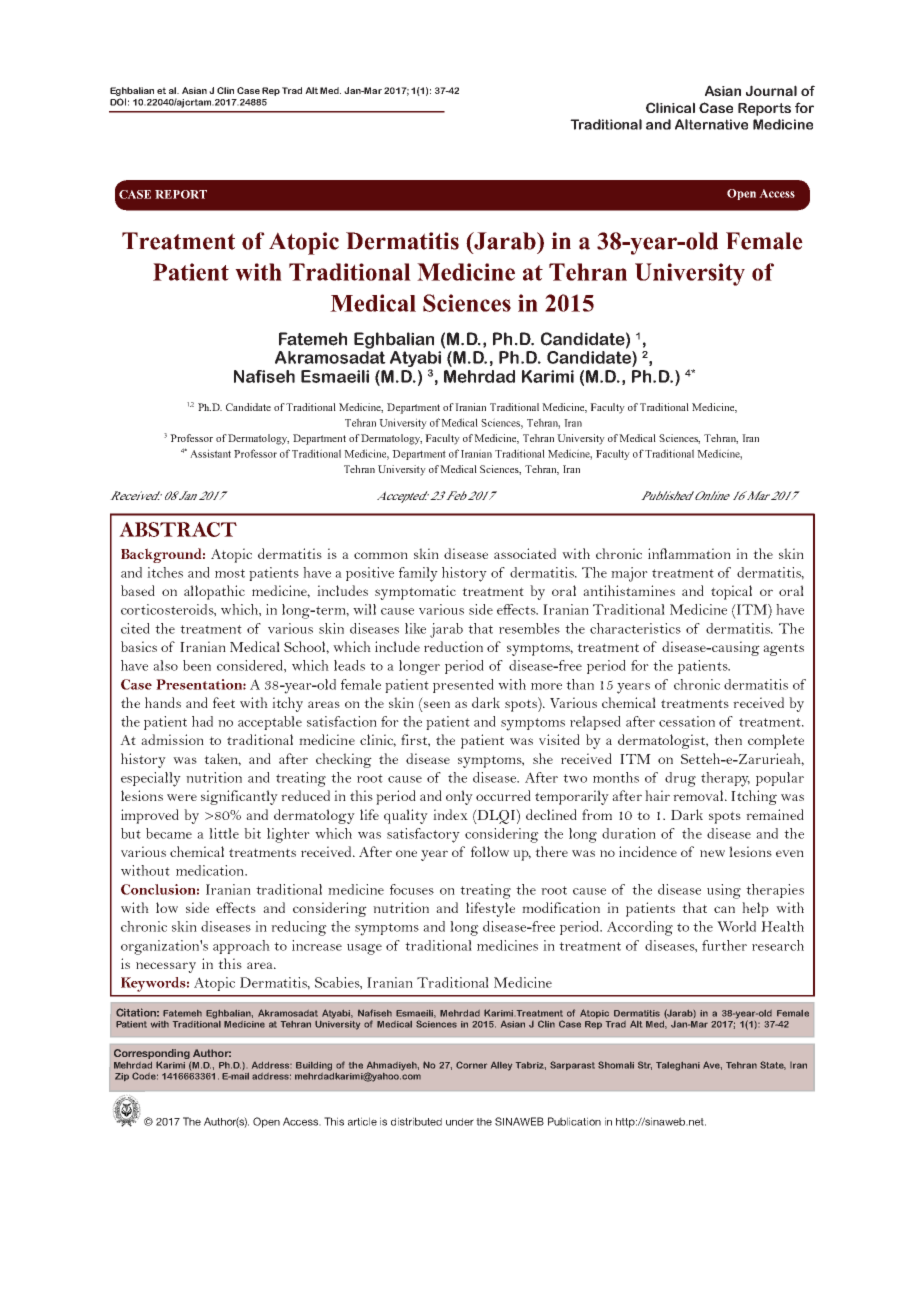 The image size is (924, 1308). Describe the element at coordinates (725, 779) in the image. I see `therapy` at that location.
